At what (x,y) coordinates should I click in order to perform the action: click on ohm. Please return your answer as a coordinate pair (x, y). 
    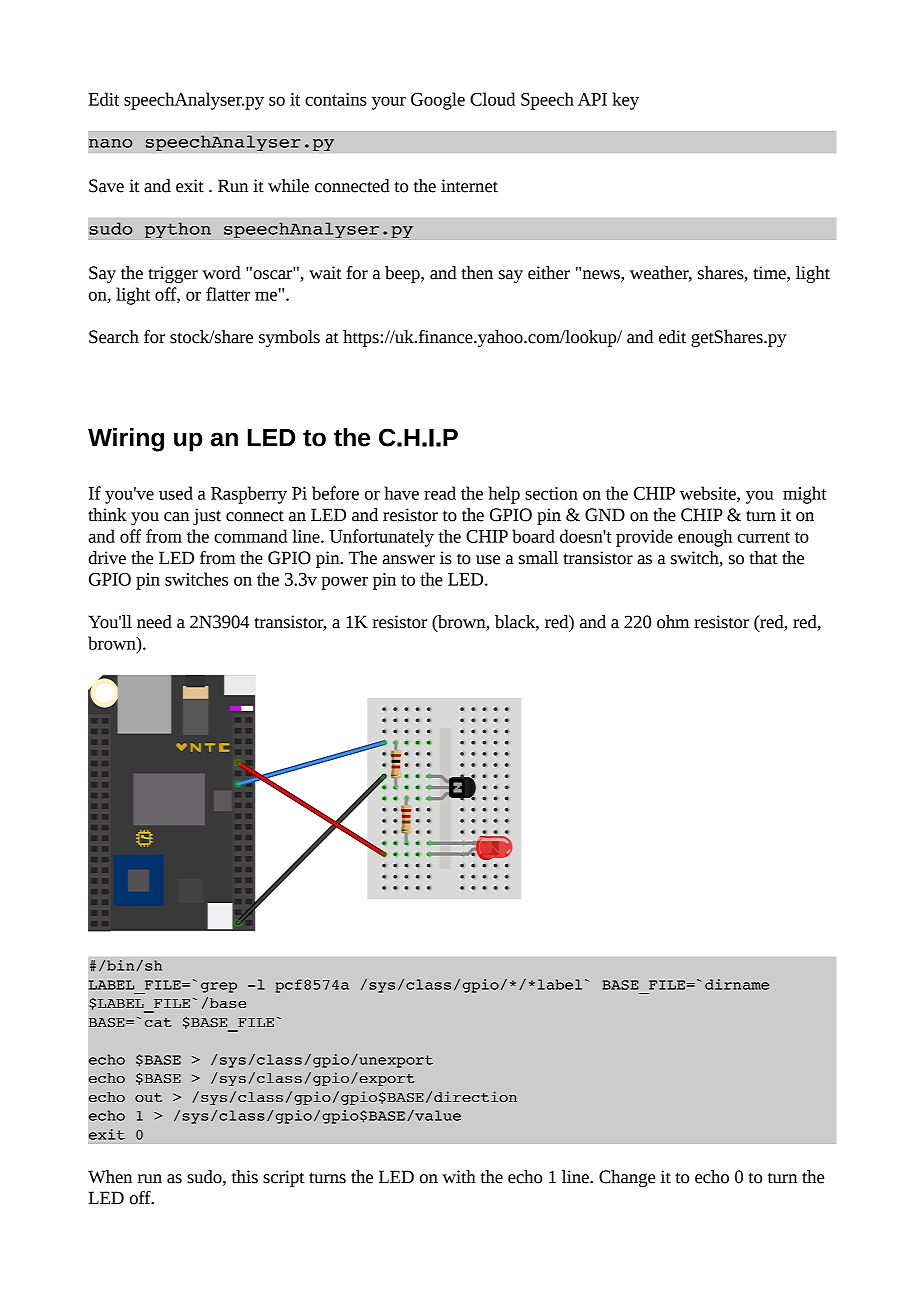
    Looking at the image, I should click on (673, 622).
